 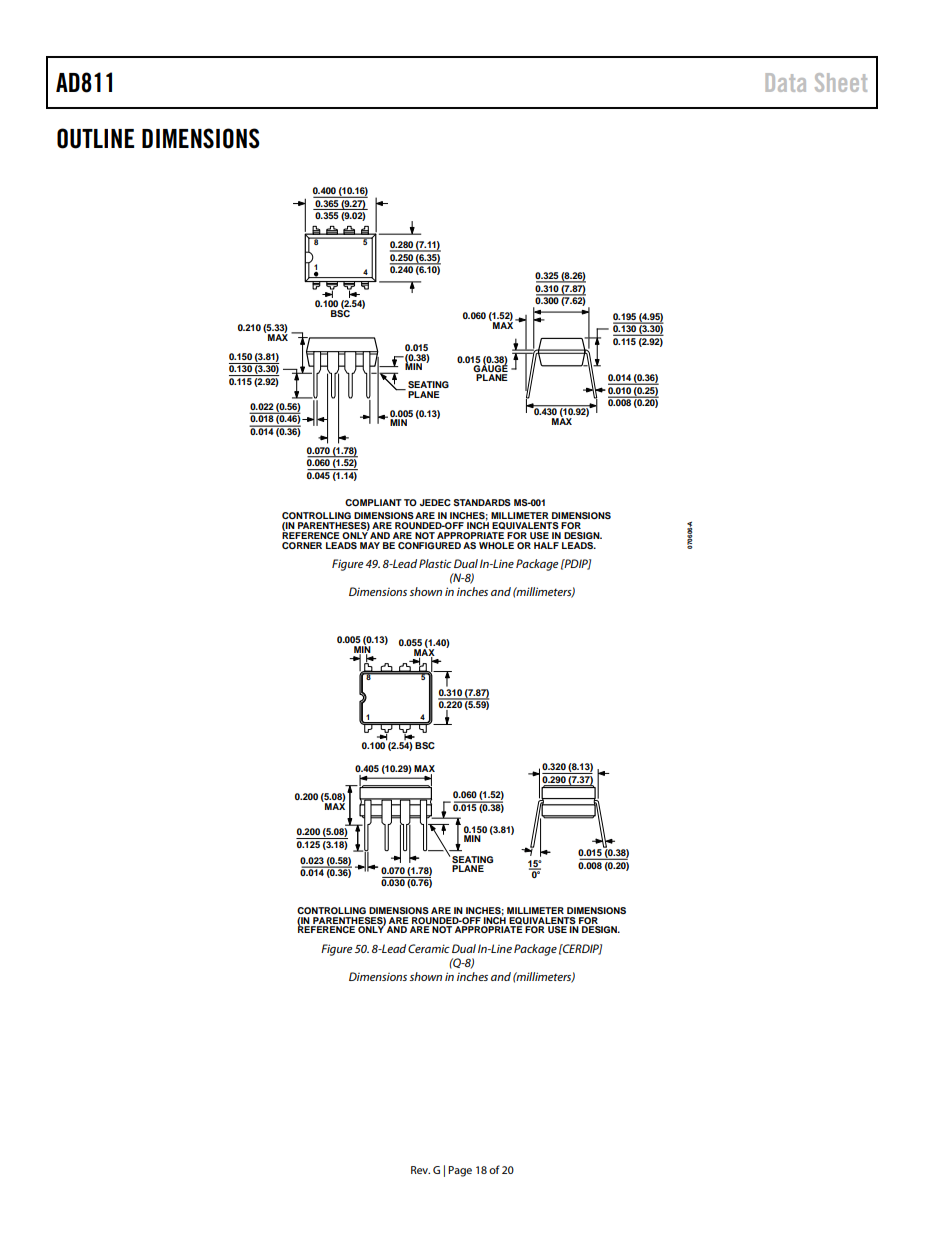 I want to click on COMPLIANT, so click(x=373, y=502).
